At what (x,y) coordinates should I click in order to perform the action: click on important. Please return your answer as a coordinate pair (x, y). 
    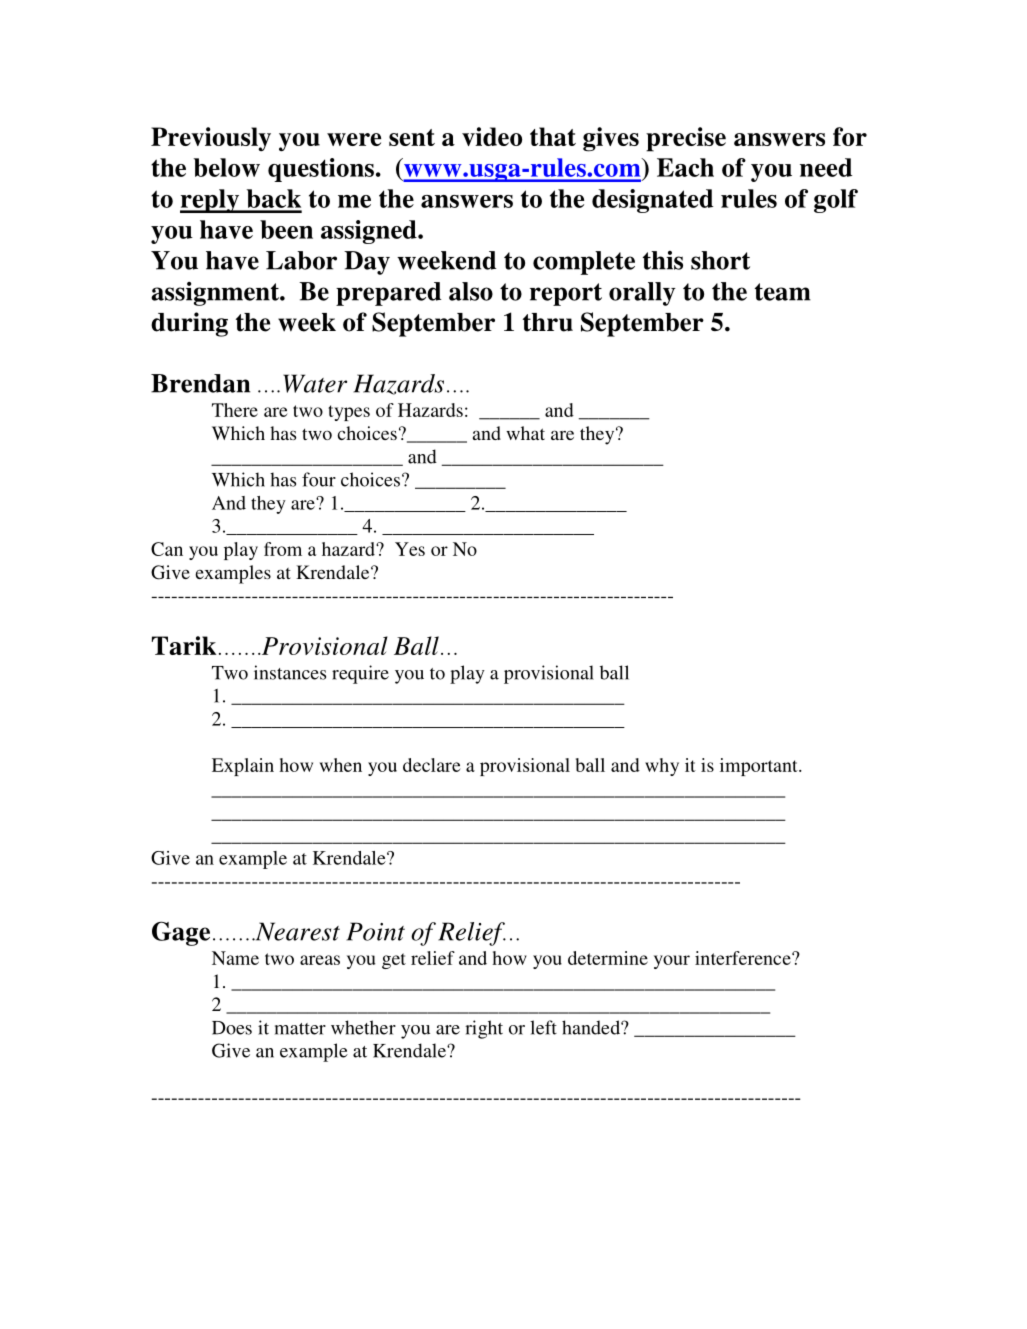
    Looking at the image, I should click on (760, 767).
